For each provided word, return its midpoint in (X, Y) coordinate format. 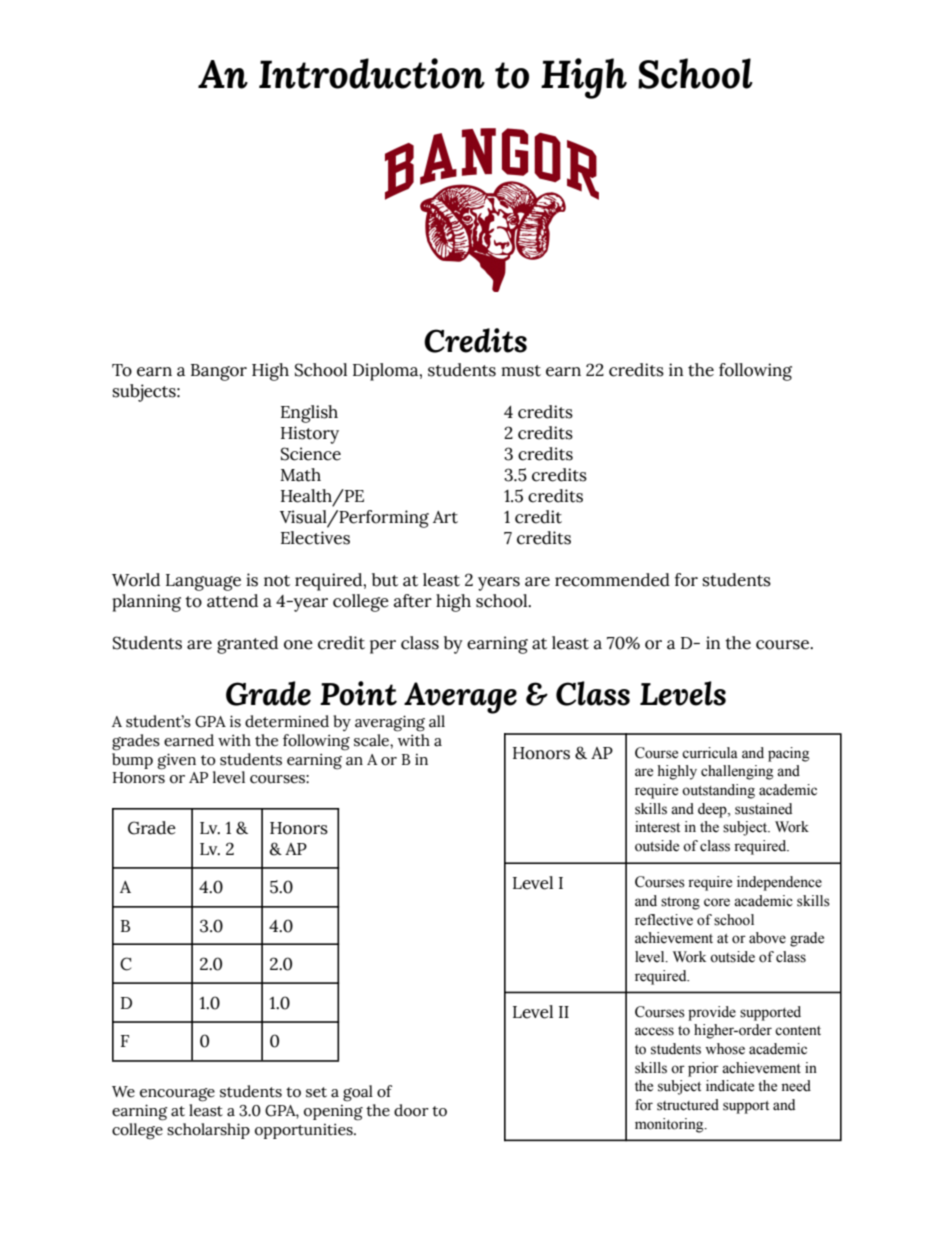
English (309, 414)
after (413, 601)
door (411, 1110)
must (521, 371)
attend (232, 601)
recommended (612, 580)
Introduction (372, 73)
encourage (177, 1095)
